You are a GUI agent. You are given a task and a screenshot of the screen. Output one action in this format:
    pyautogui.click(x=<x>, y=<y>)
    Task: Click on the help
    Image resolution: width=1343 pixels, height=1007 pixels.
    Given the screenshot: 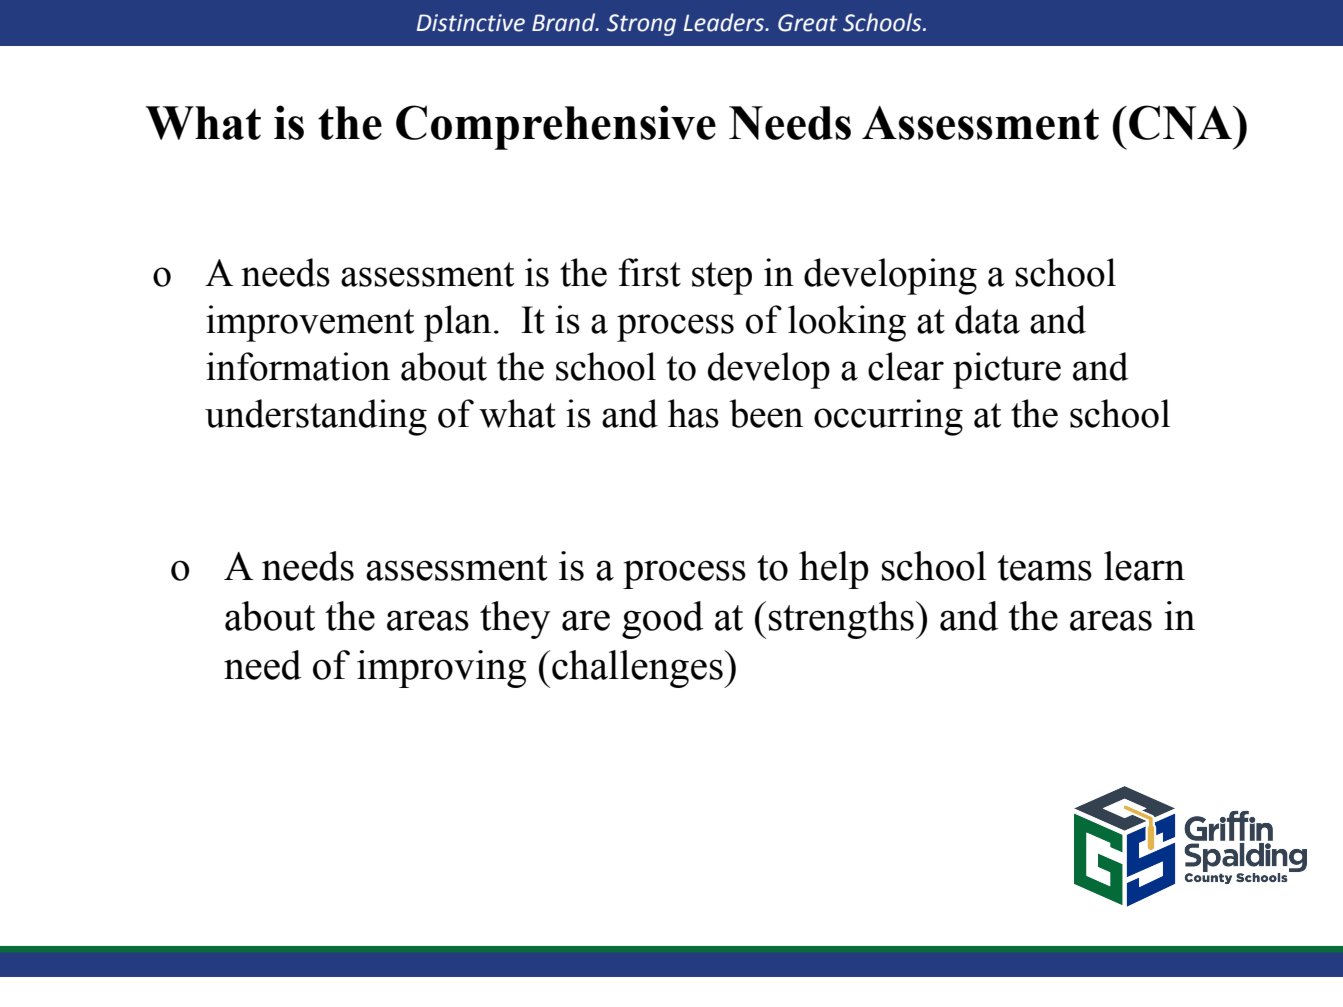 What is the action you would take?
    pyautogui.click(x=834, y=570)
